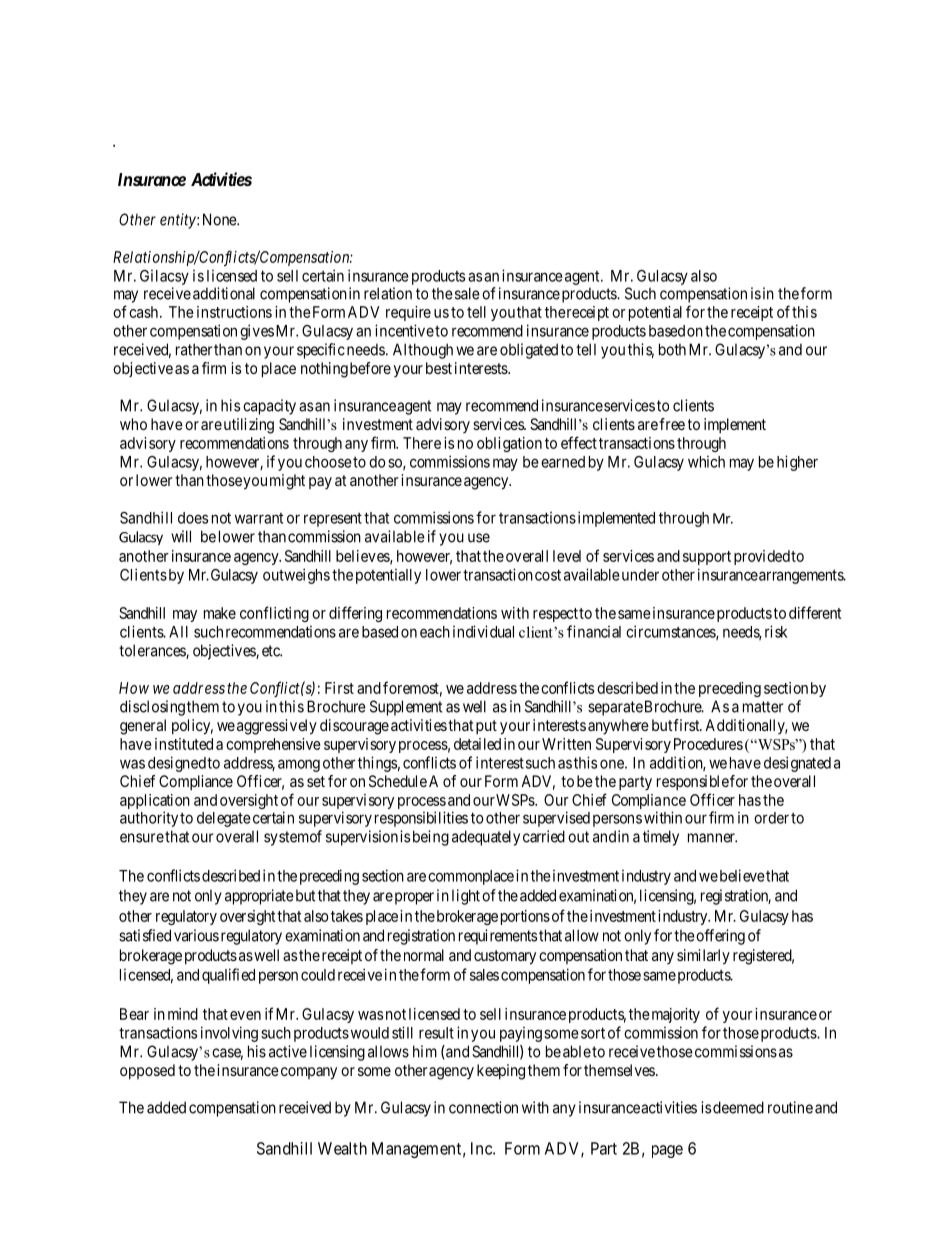 The image size is (952, 1233). Describe the element at coordinates (423, 351) in the document. I see `Although` at that location.
